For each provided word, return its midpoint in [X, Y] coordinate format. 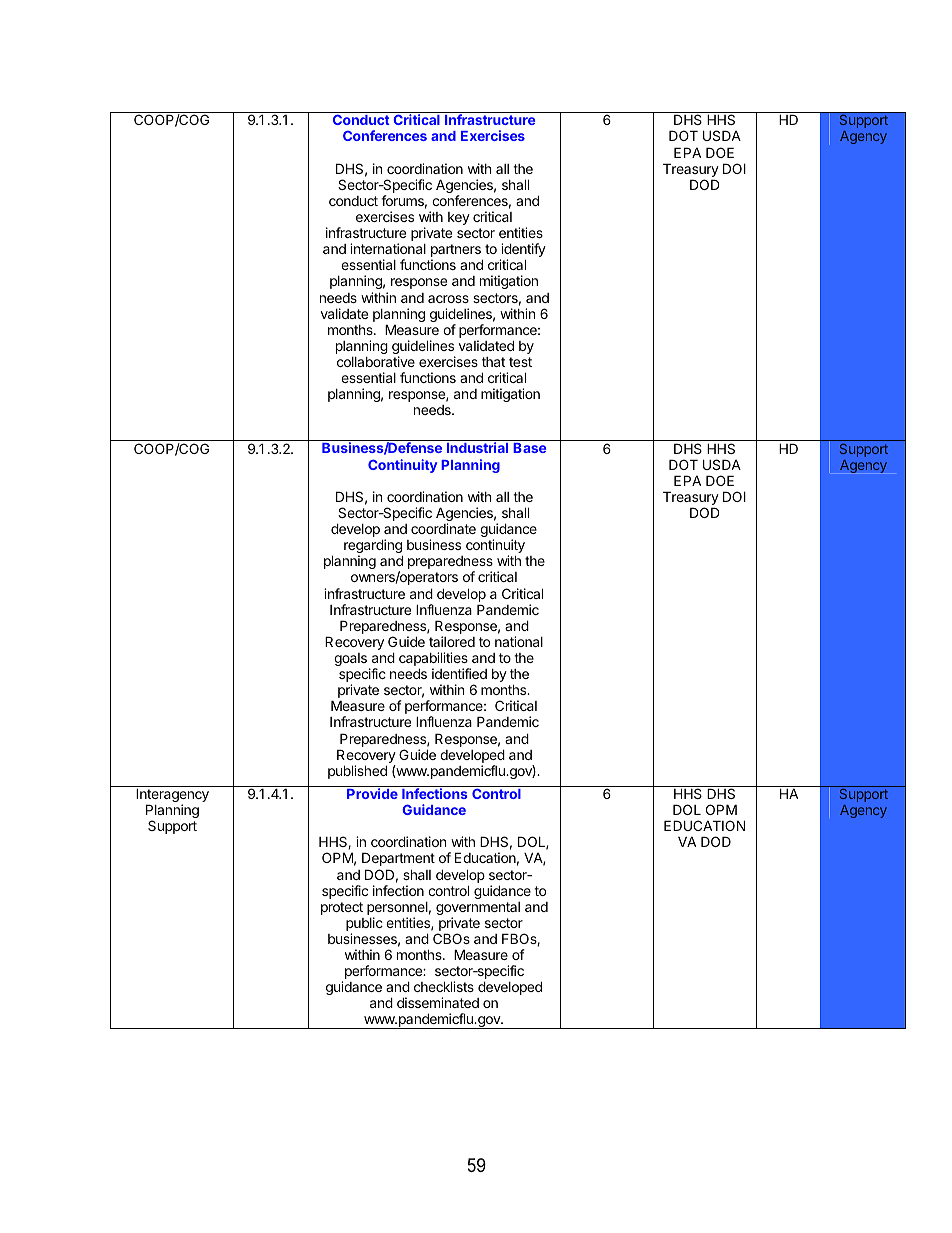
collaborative [376, 361]
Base [529, 448]
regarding [373, 547]
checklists [444, 986]
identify [523, 251]
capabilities [434, 660]
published [357, 772]
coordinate [443, 528]
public [364, 925]
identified [459, 673]
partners [457, 252]
